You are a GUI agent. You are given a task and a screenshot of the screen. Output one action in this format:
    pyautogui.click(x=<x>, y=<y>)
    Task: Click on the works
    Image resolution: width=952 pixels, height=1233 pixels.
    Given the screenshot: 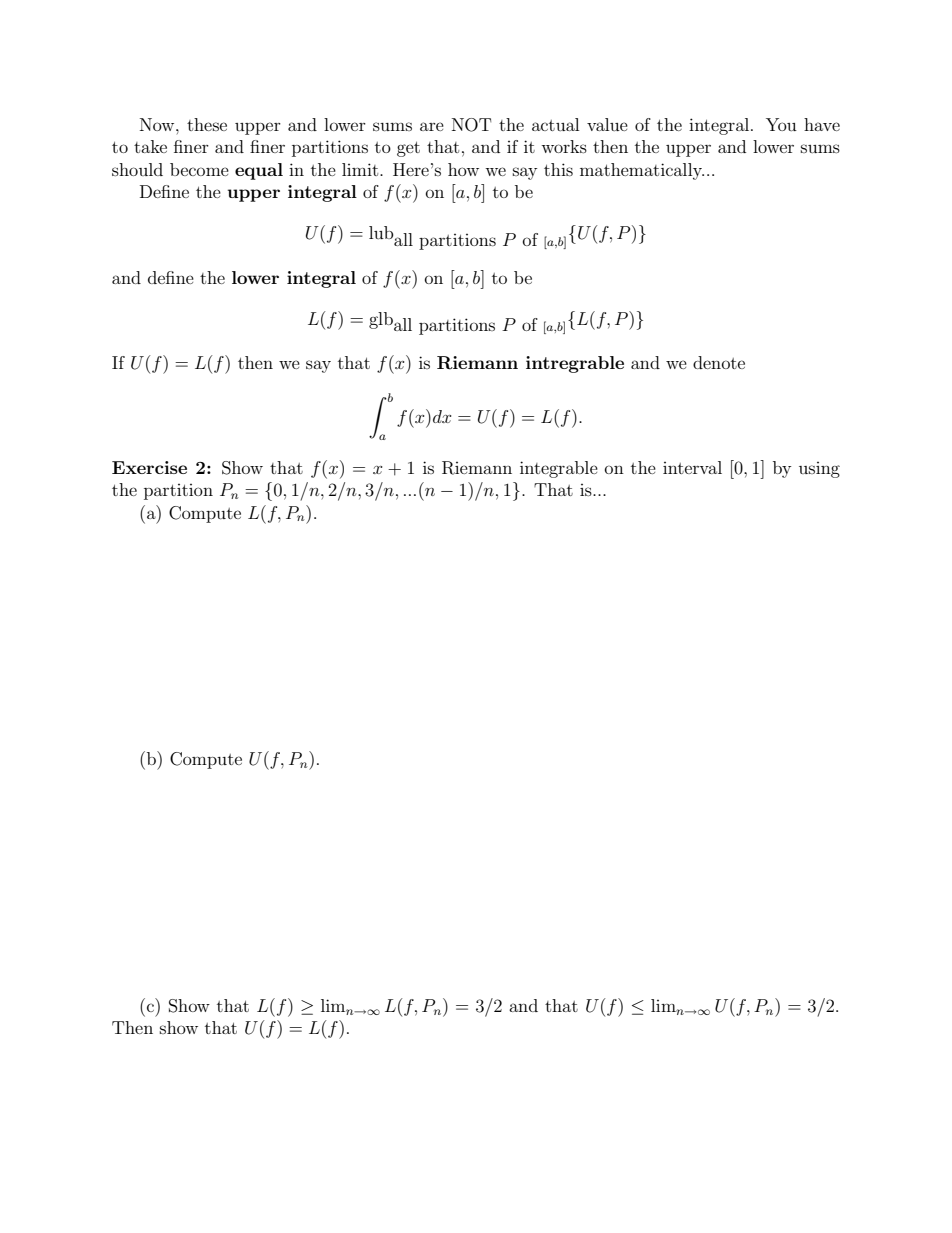 What is the action you would take?
    pyautogui.click(x=564, y=146)
